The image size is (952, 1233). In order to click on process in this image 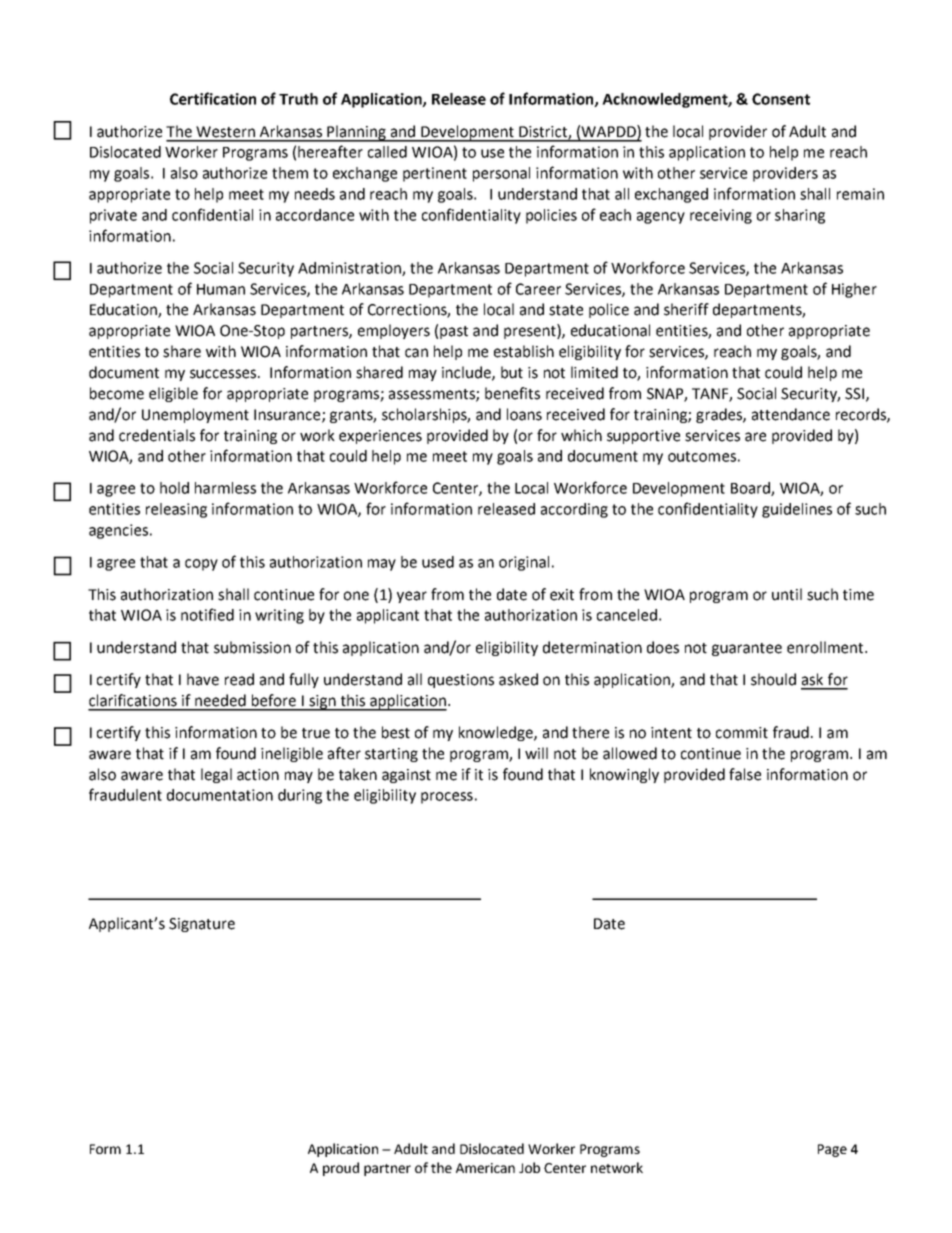, I will do `click(447, 798)`.
